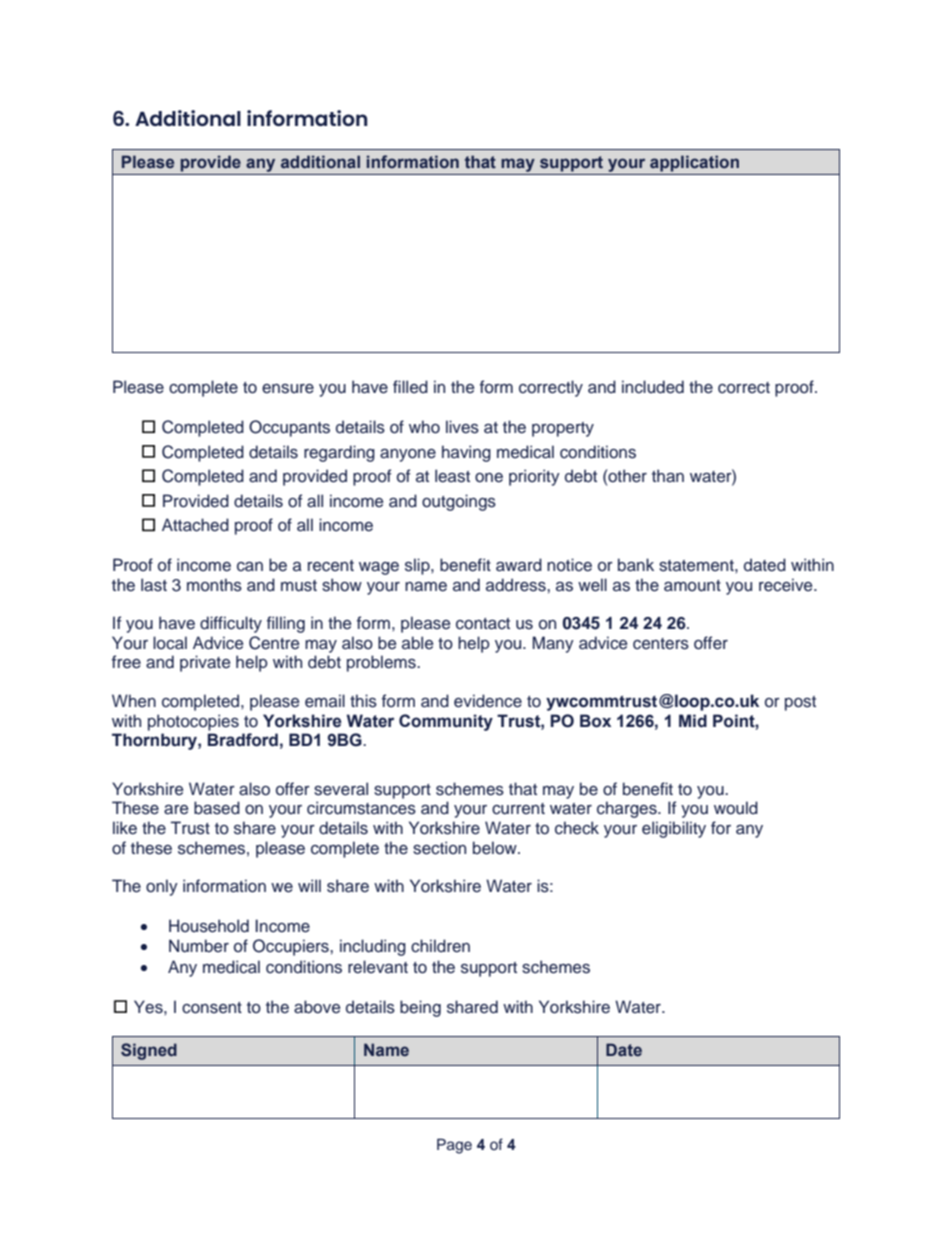  I want to click on Page, so click(454, 1146).
